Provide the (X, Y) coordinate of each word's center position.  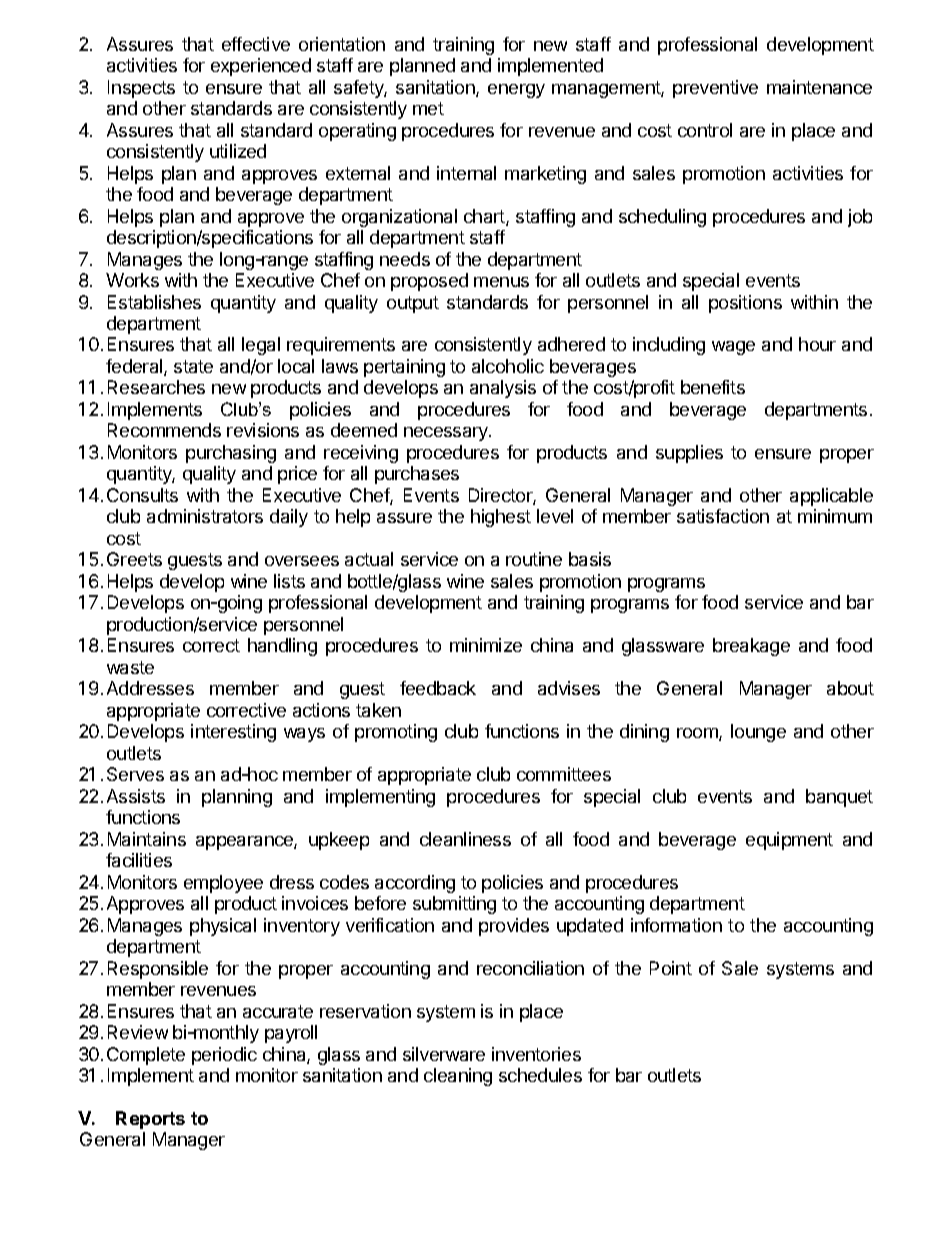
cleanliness (465, 839)
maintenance (819, 87)
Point (671, 968)
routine (534, 559)
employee (223, 884)
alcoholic (508, 366)
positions (745, 304)
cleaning (458, 1077)
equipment (789, 841)
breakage (751, 647)
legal (261, 346)
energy (516, 91)
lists (289, 581)
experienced (261, 67)
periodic (224, 1056)
